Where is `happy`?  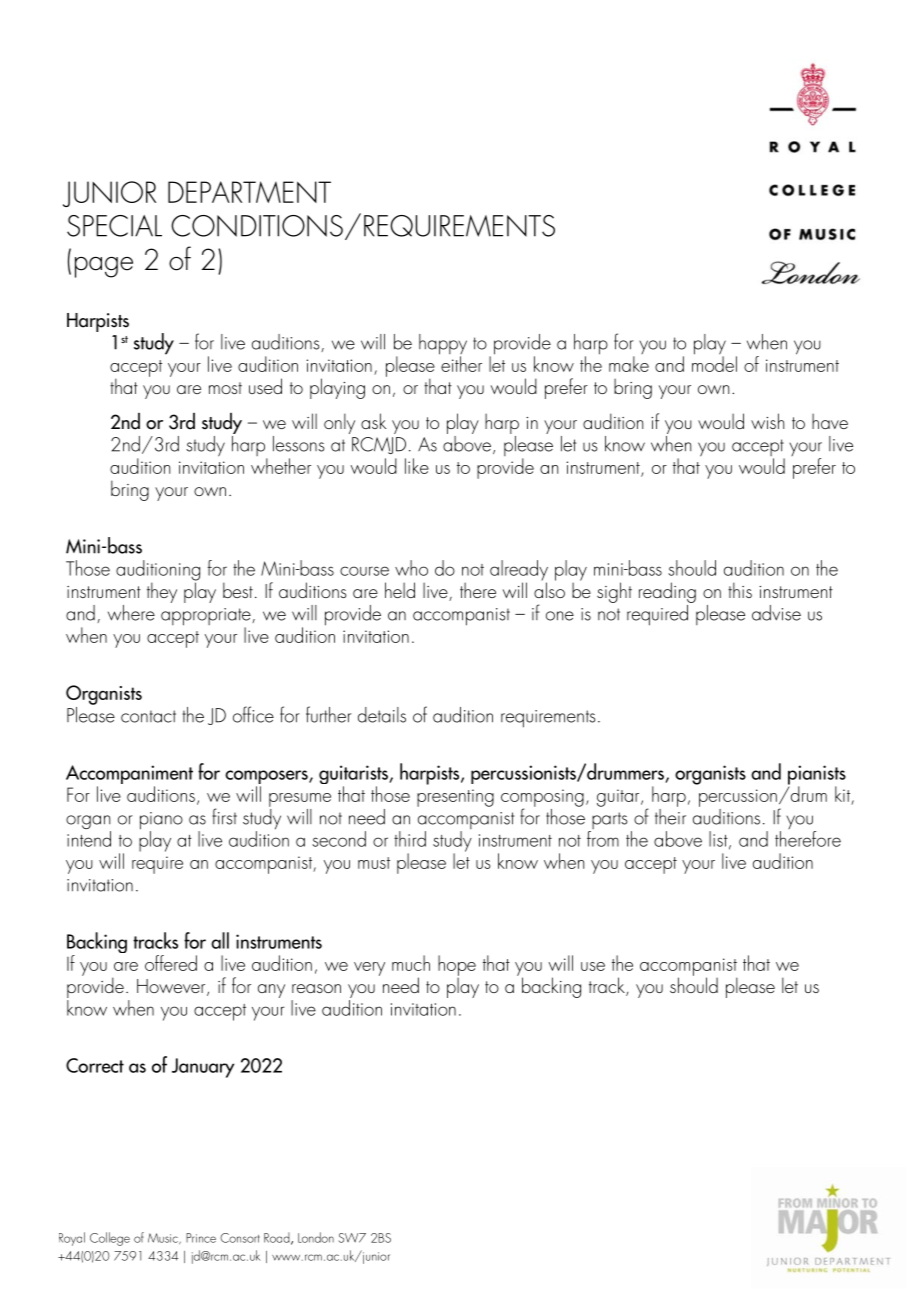
happy is located at coordinates (443, 345).
